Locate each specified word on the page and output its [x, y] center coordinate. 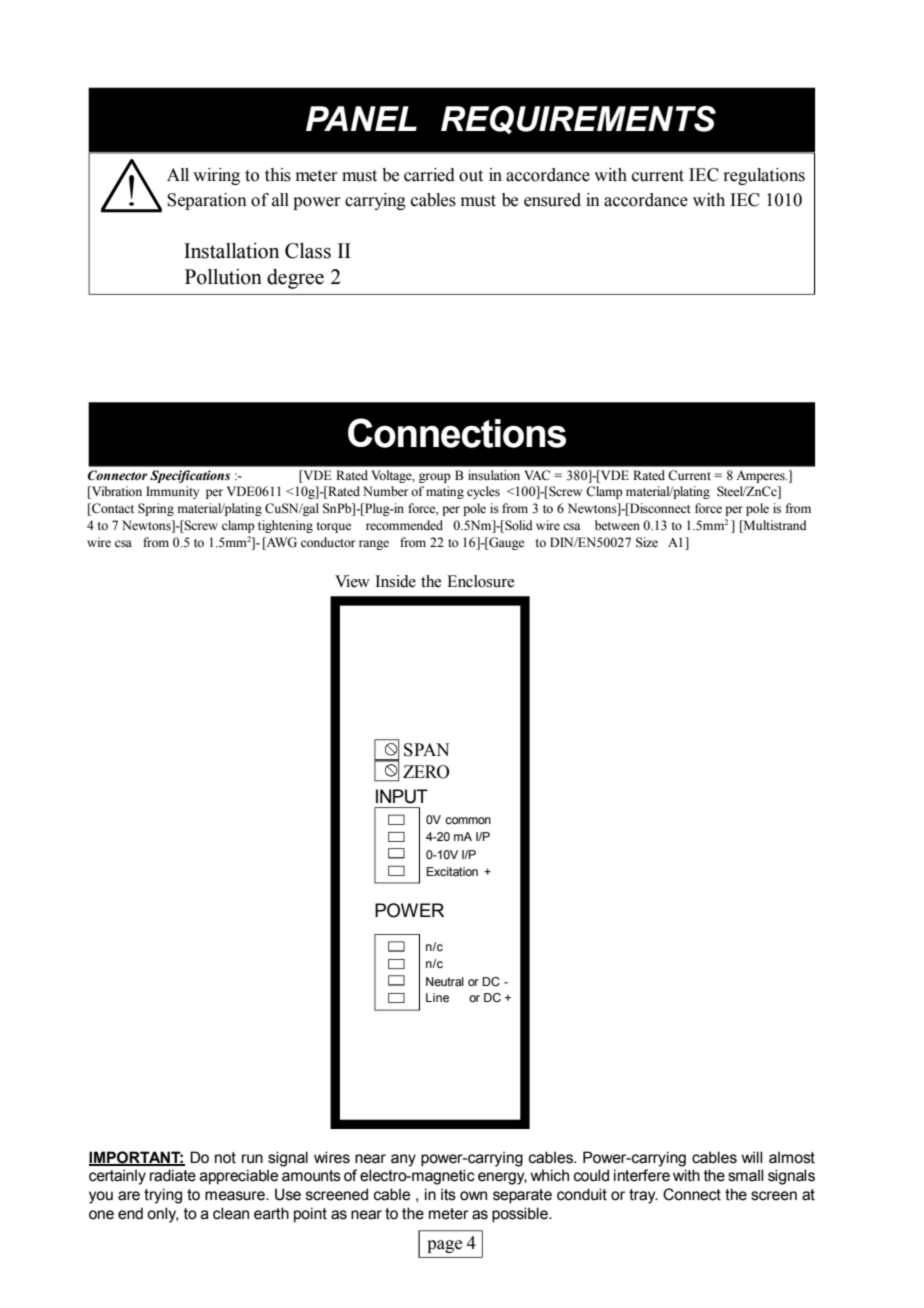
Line [437, 997]
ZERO [426, 772]
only [162, 1215]
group [435, 478]
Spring [156, 509]
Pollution [223, 277]
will [752, 1157]
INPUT [402, 796]
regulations [764, 176]
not [225, 1158]
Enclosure [480, 581]
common [468, 820]
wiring [216, 176]
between [617, 525]
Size [647, 542]
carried [429, 175]
